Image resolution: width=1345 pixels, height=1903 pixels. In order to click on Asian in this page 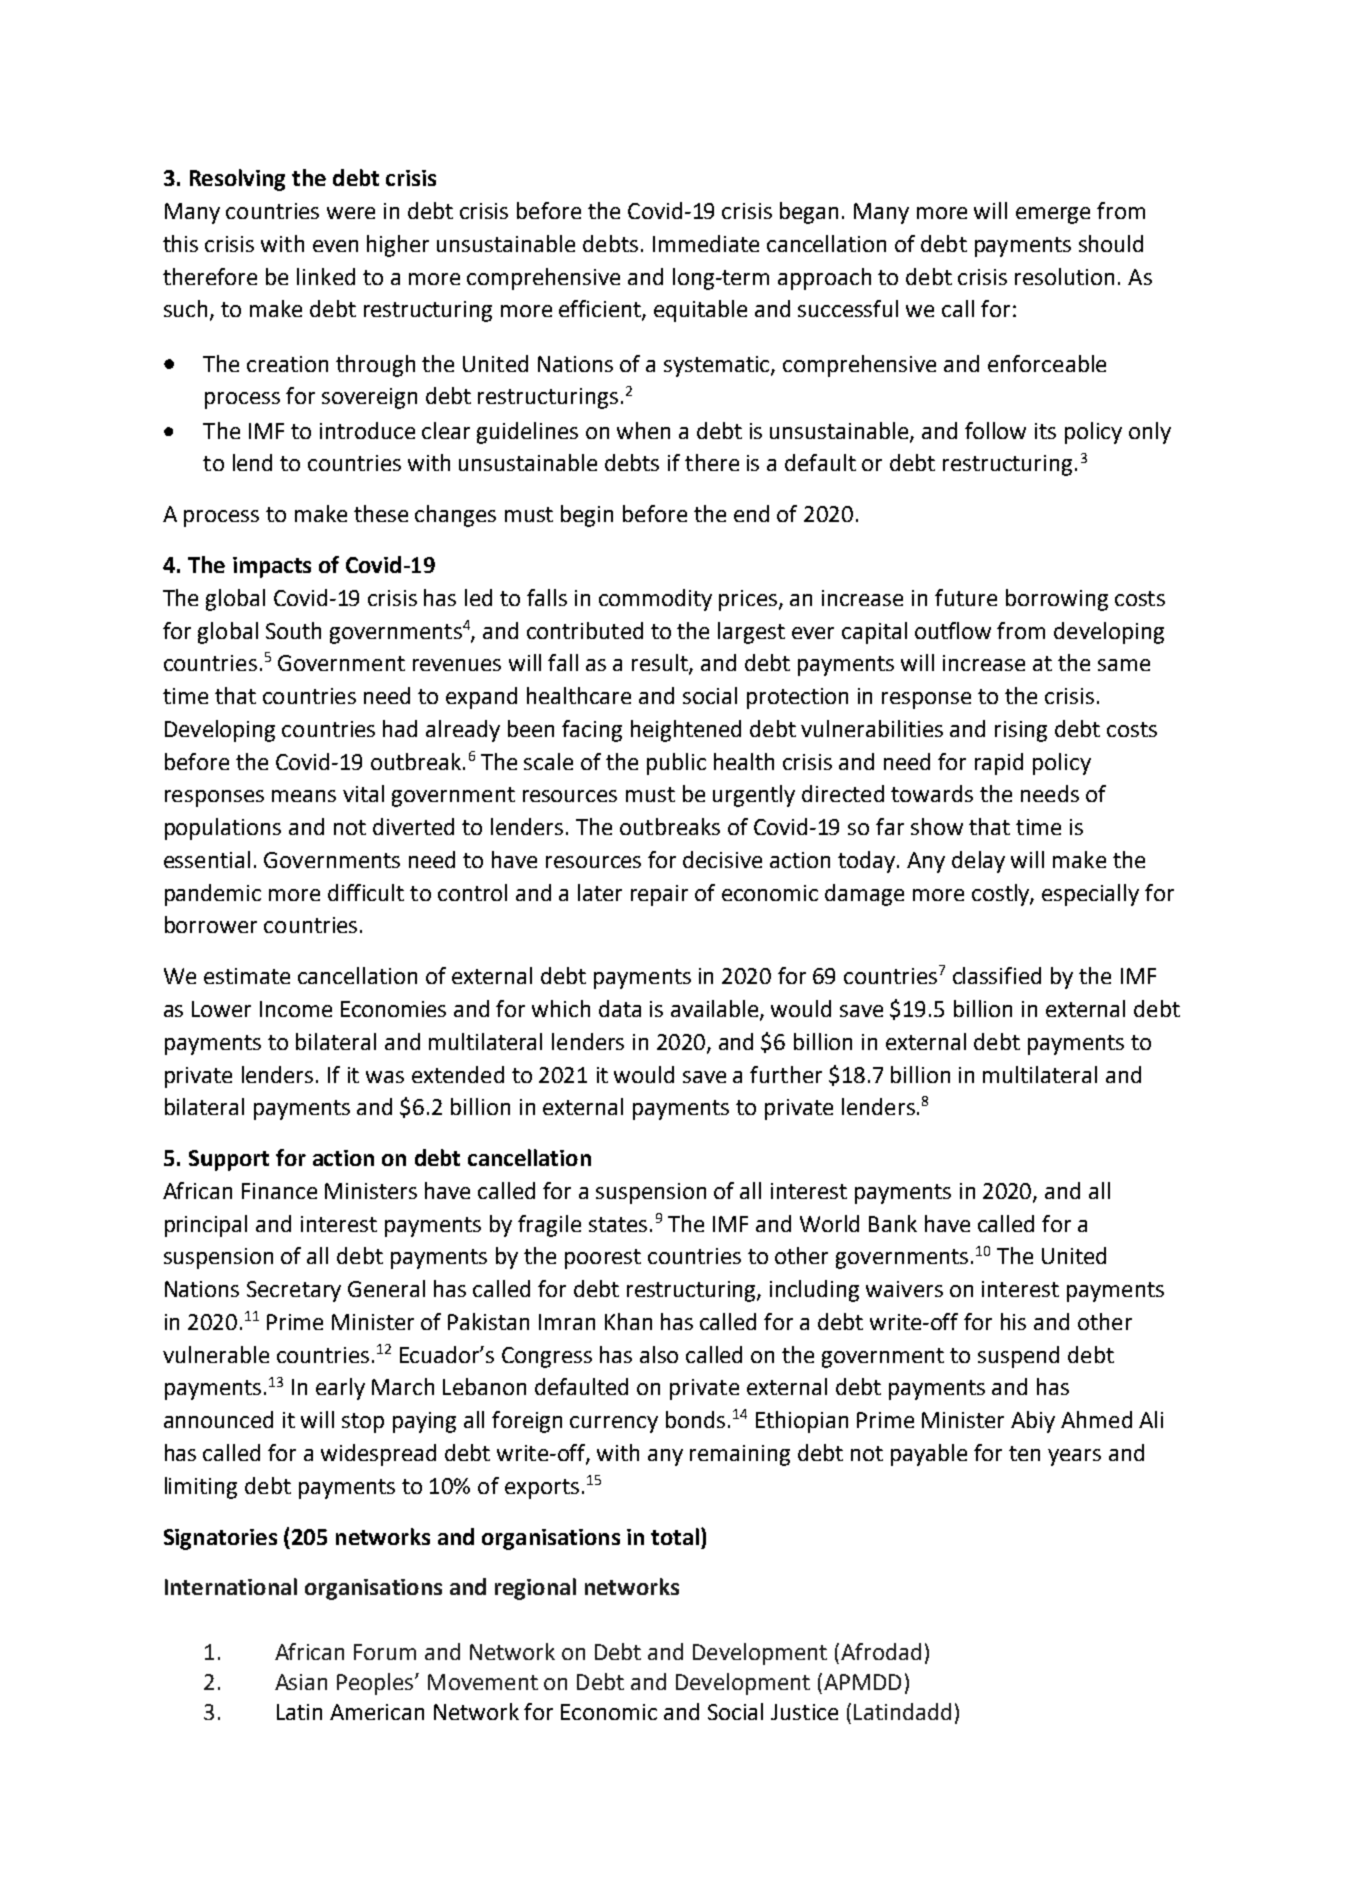, I will do `click(301, 1682)`.
